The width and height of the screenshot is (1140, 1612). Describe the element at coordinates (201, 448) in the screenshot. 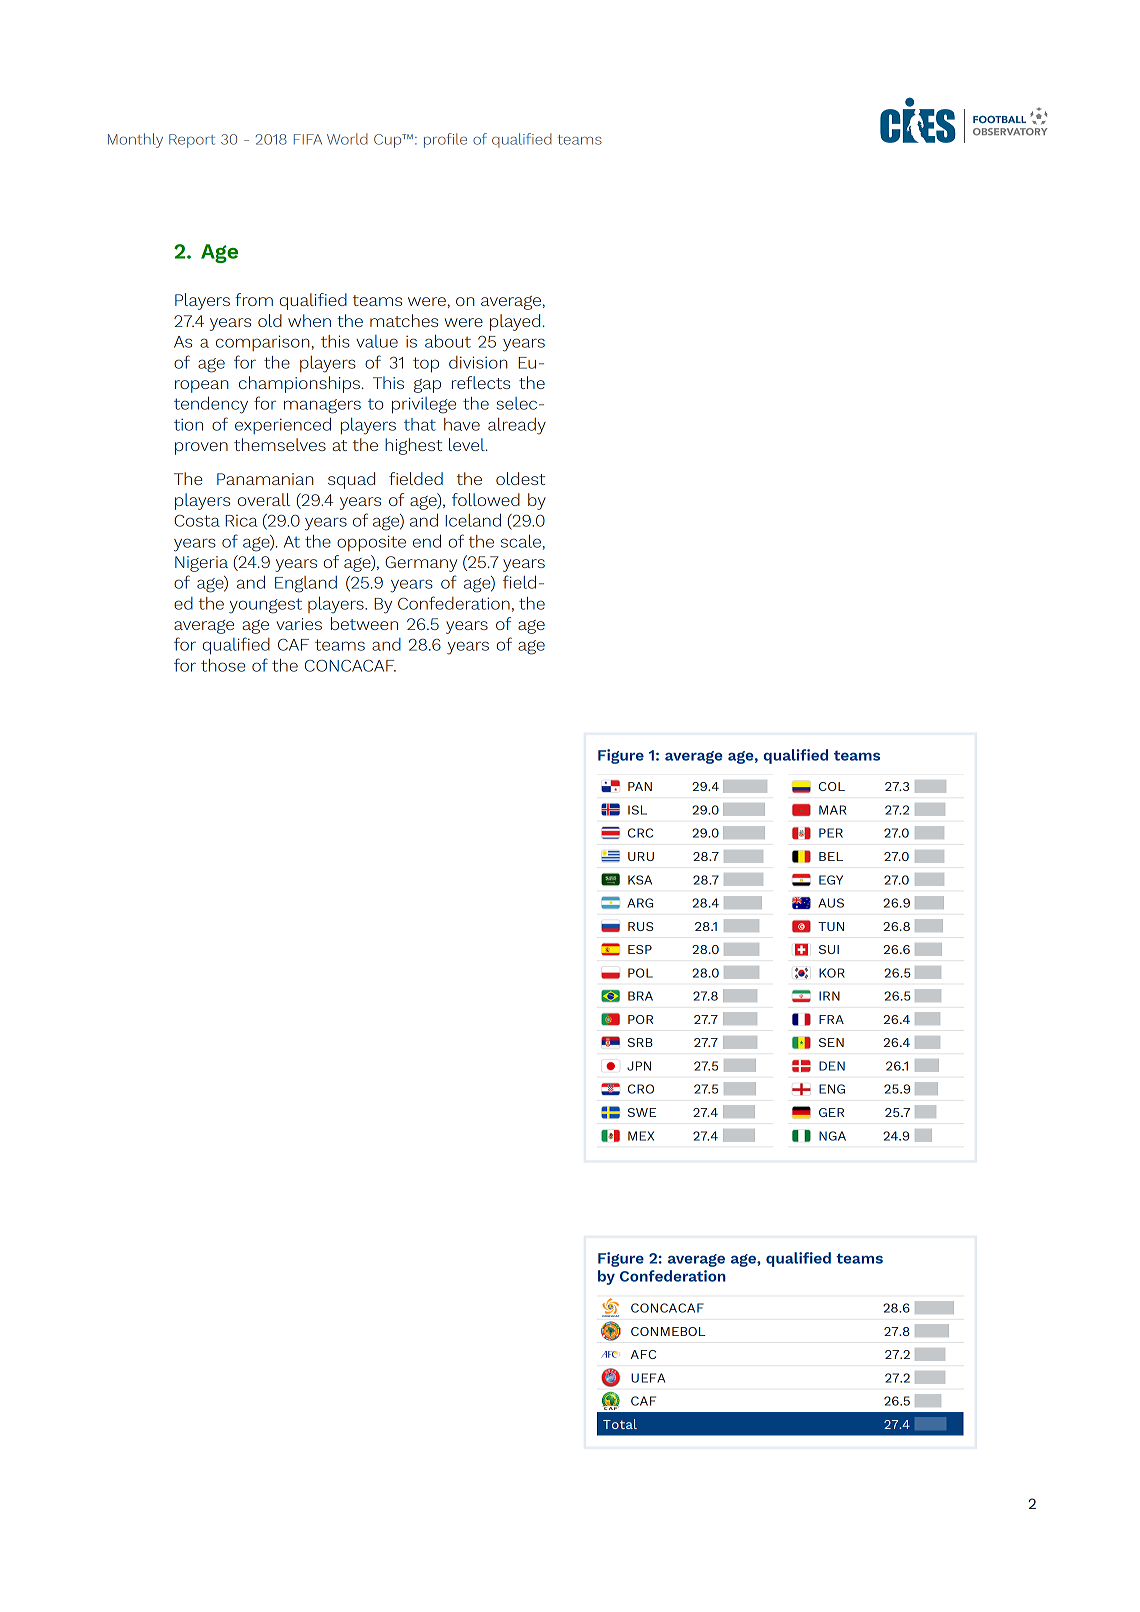

I see `proven` at that location.
